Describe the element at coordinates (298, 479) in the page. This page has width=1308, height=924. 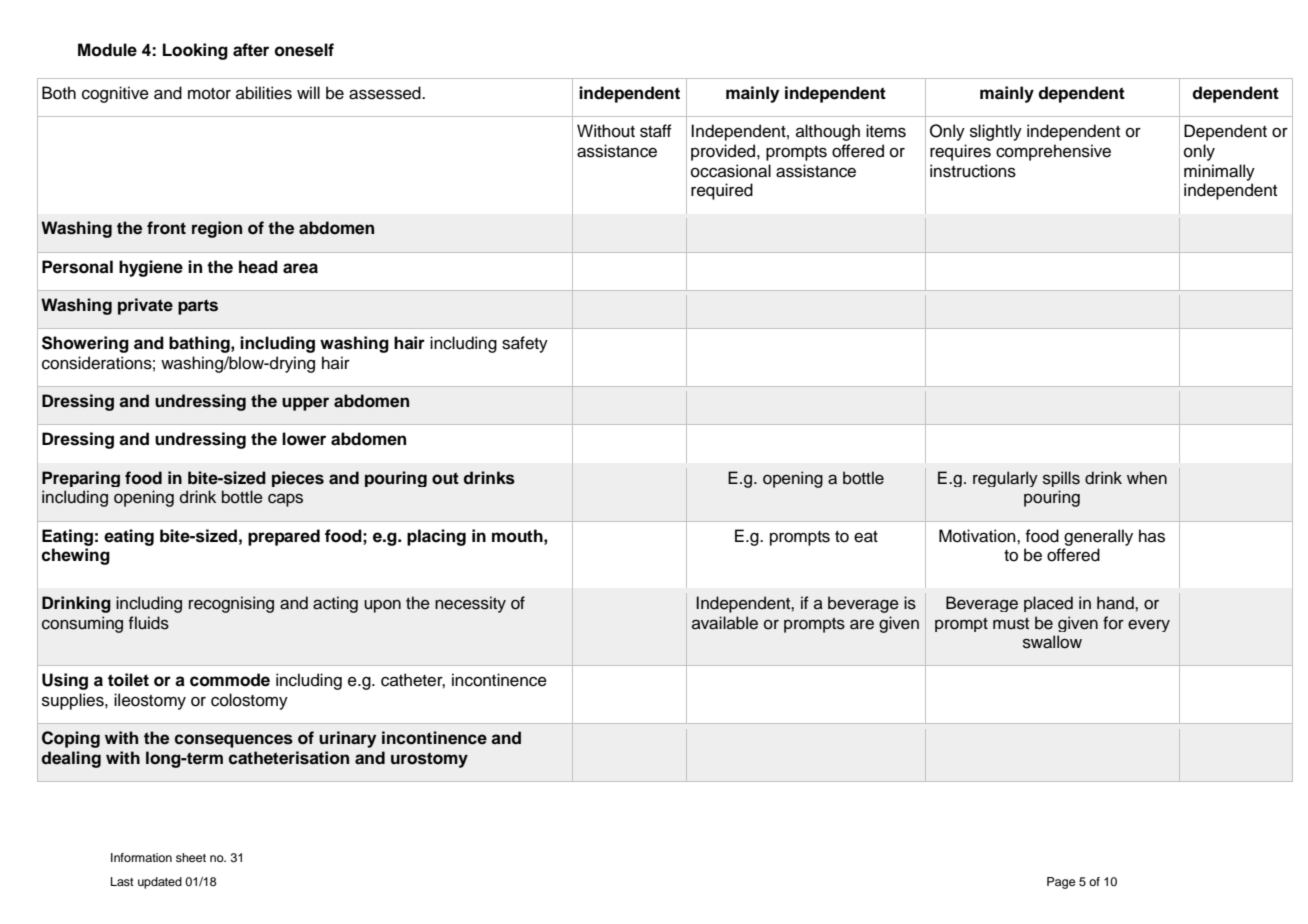
I see `pieces` at that location.
